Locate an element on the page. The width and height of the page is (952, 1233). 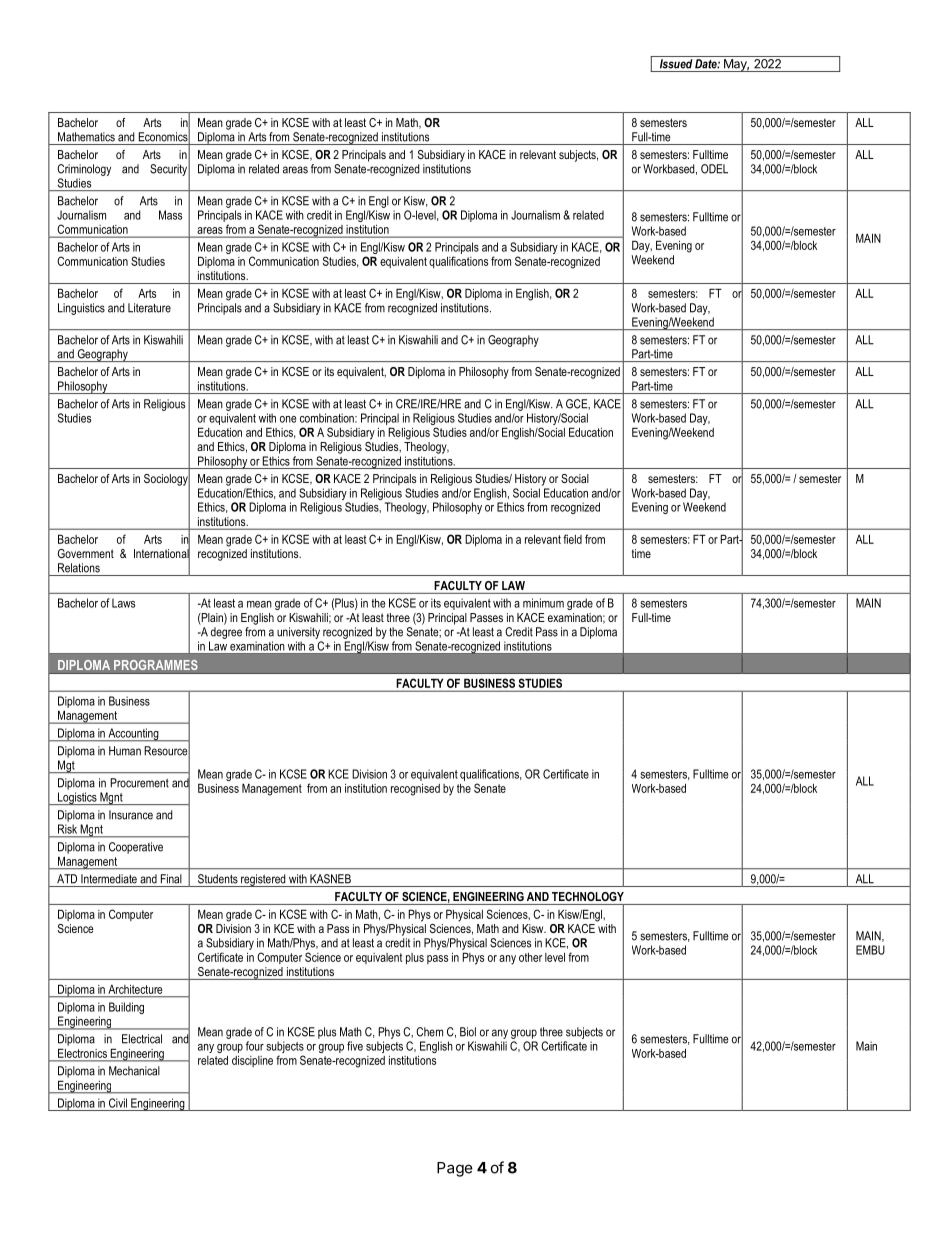
Intermediate is located at coordinates (109, 879).
